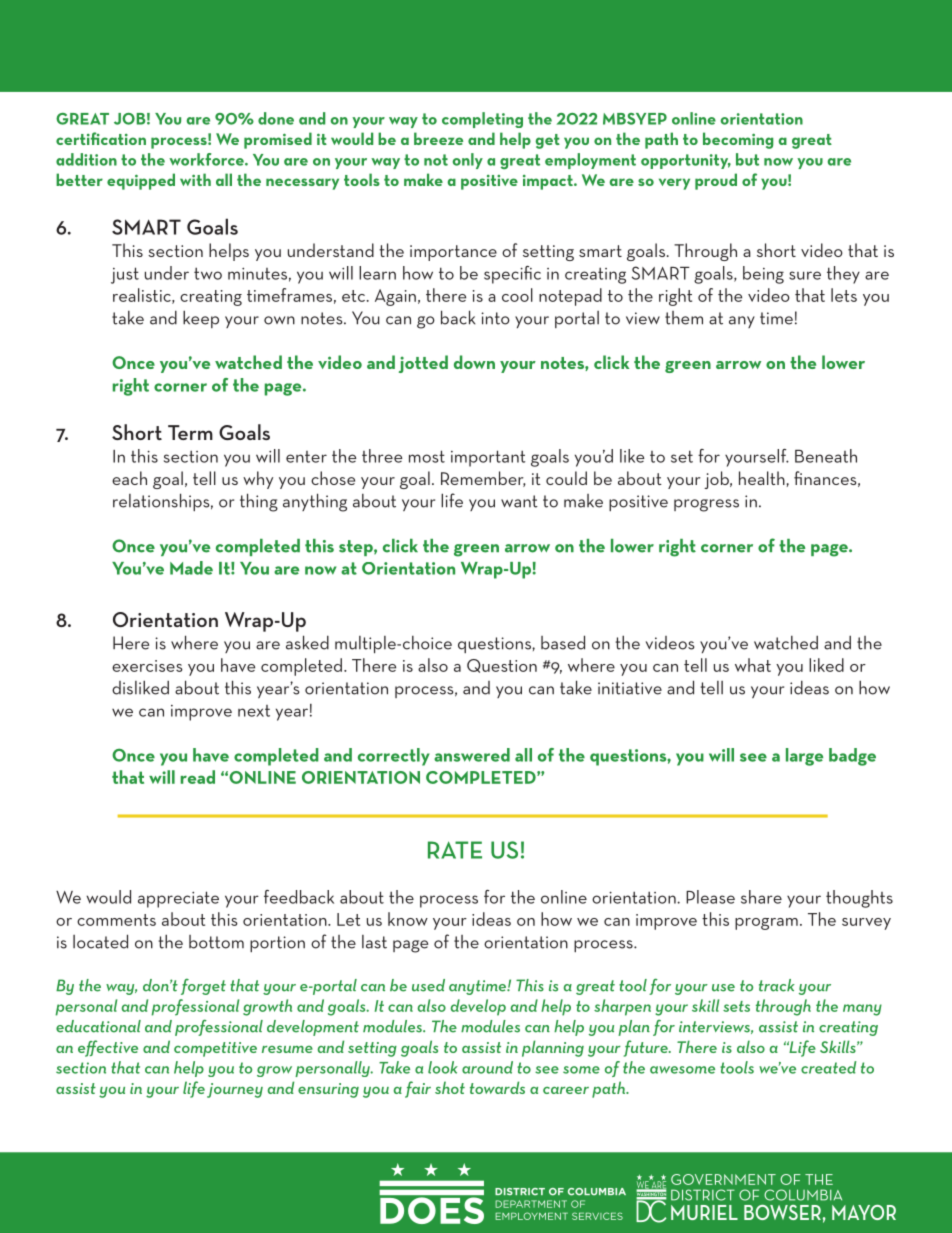 The image size is (952, 1233). What do you see at coordinates (215, 1049) in the screenshot?
I see `competitive` at bounding box center [215, 1049].
